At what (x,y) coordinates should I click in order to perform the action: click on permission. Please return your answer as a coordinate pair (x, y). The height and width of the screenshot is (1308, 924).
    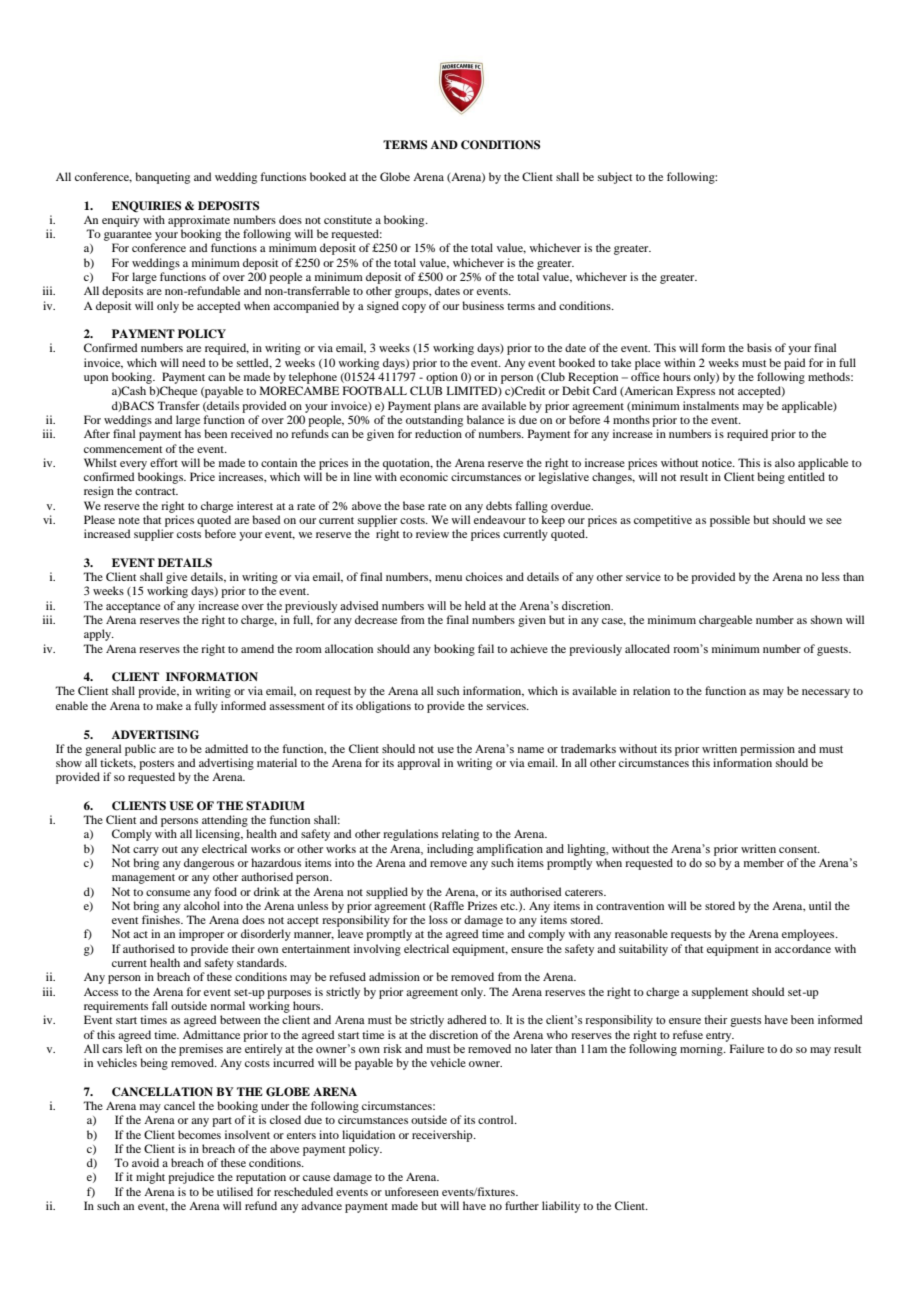
    Looking at the image, I should click on (767, 750).
